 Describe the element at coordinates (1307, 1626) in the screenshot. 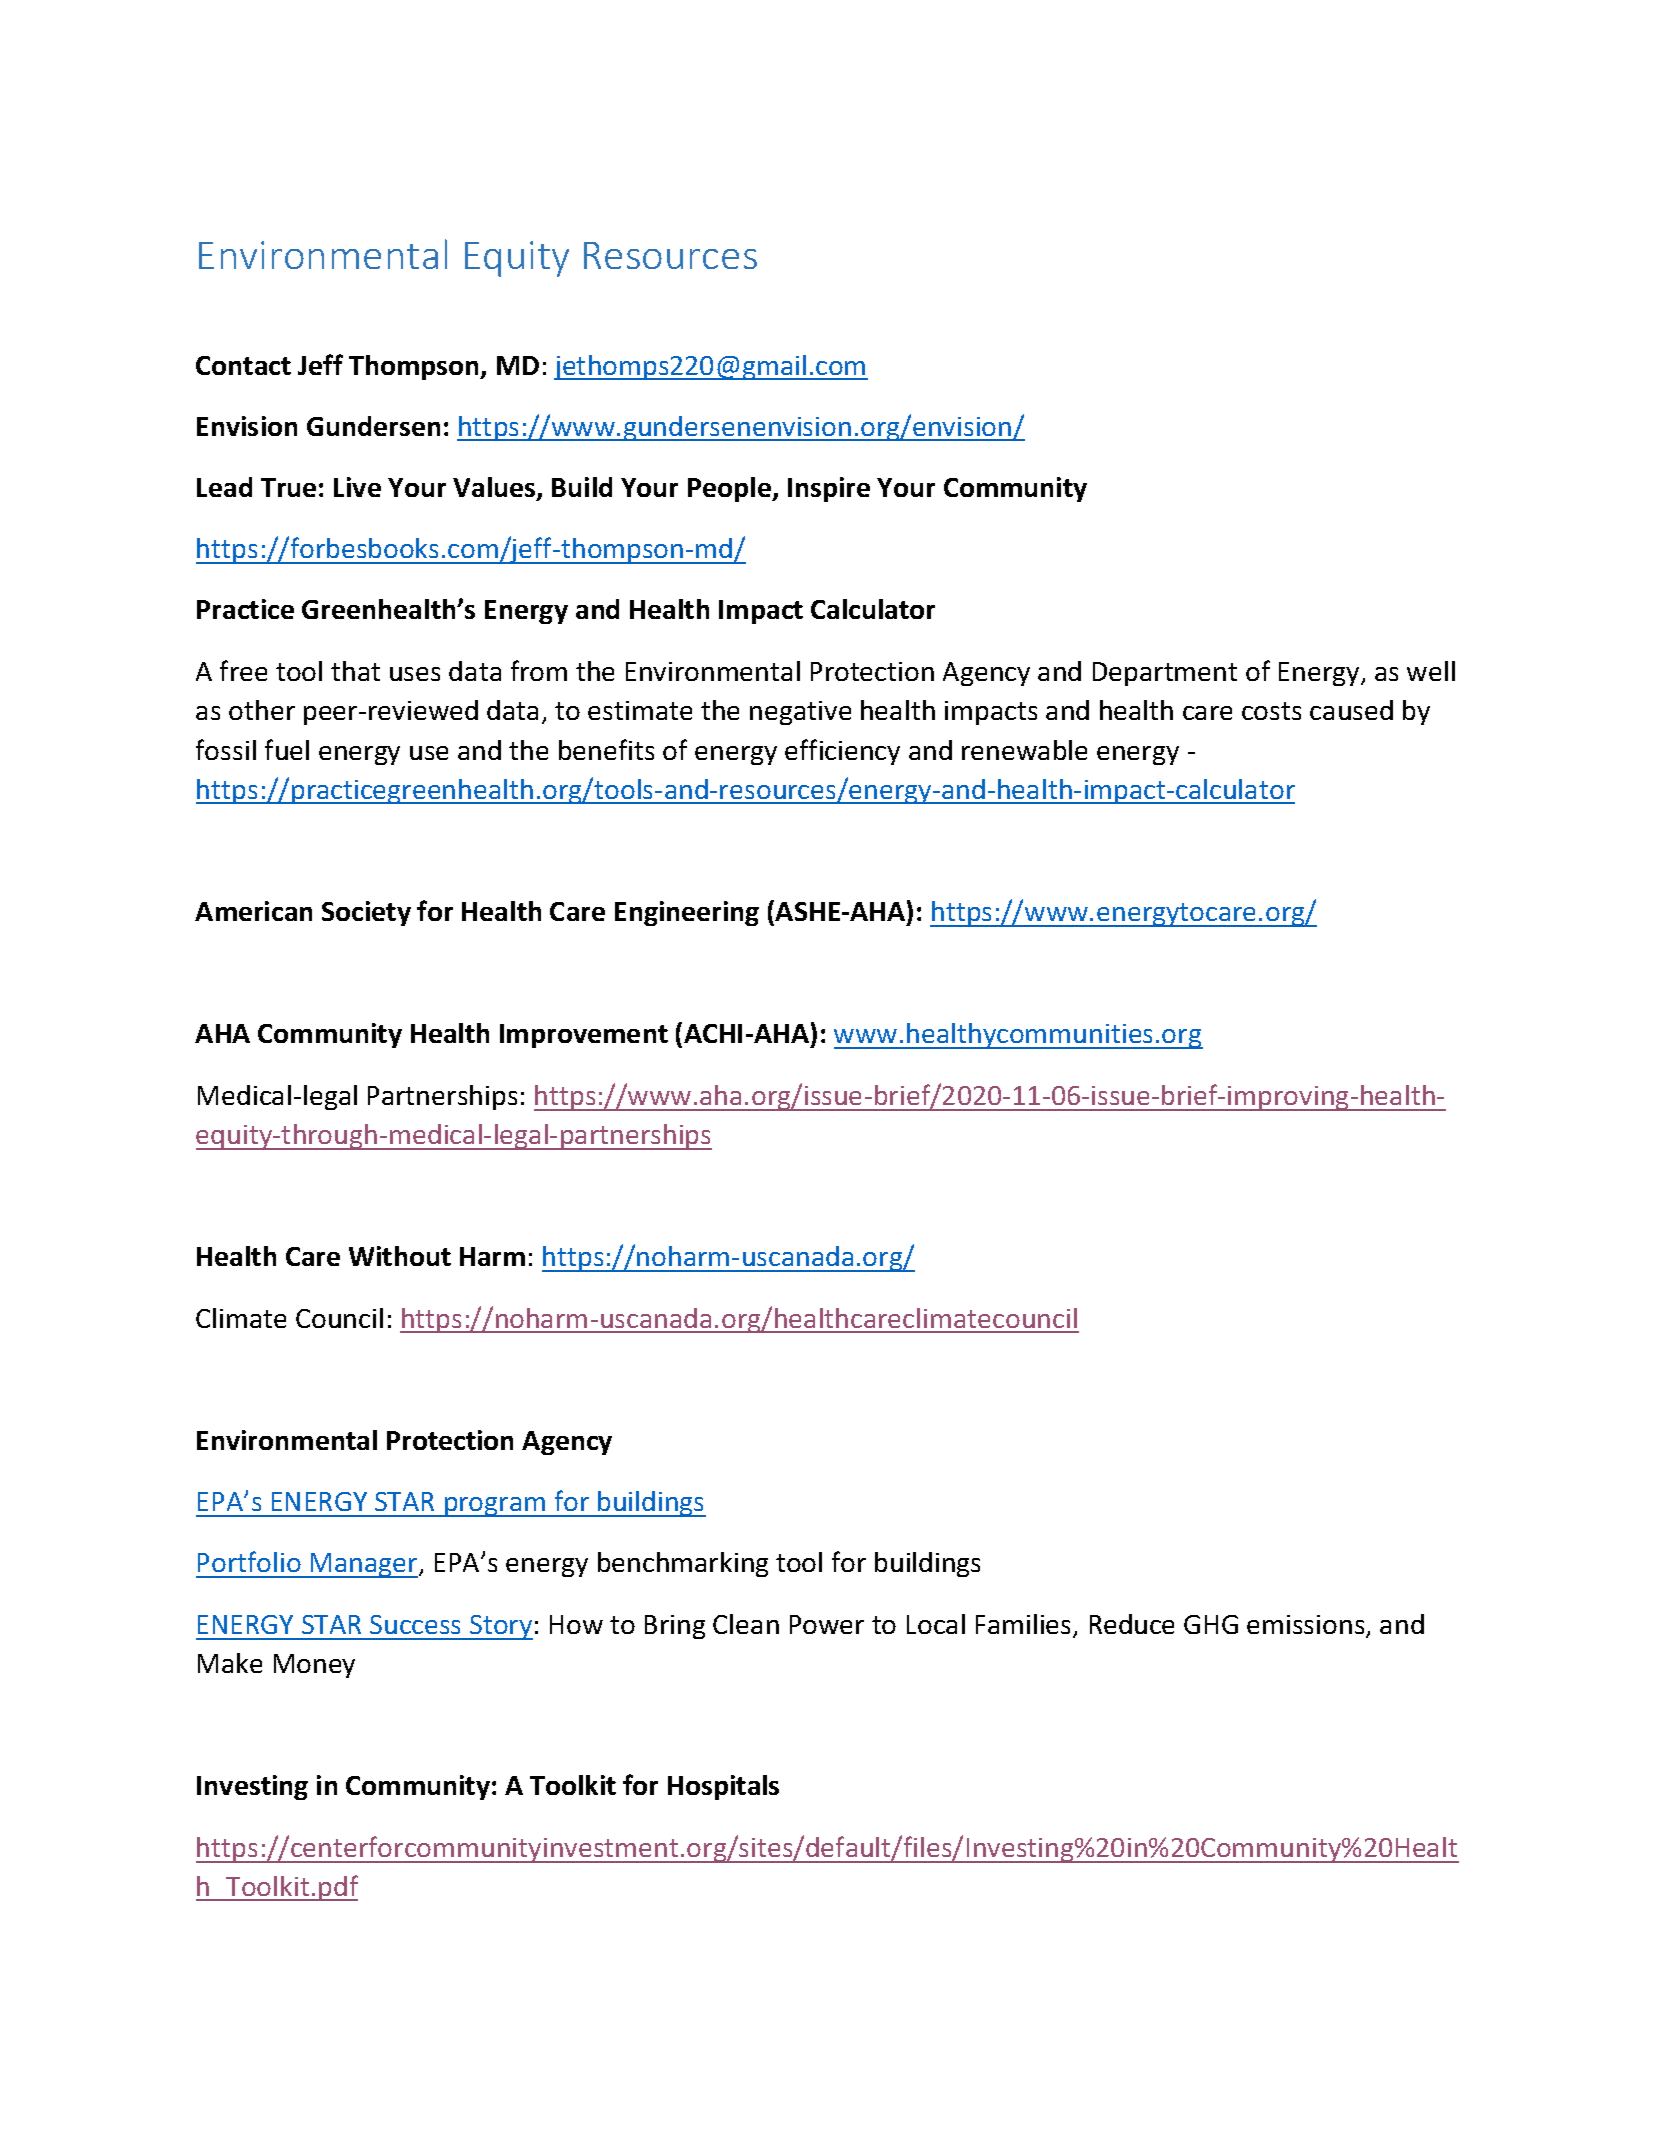

I see `emissions` at that location.
